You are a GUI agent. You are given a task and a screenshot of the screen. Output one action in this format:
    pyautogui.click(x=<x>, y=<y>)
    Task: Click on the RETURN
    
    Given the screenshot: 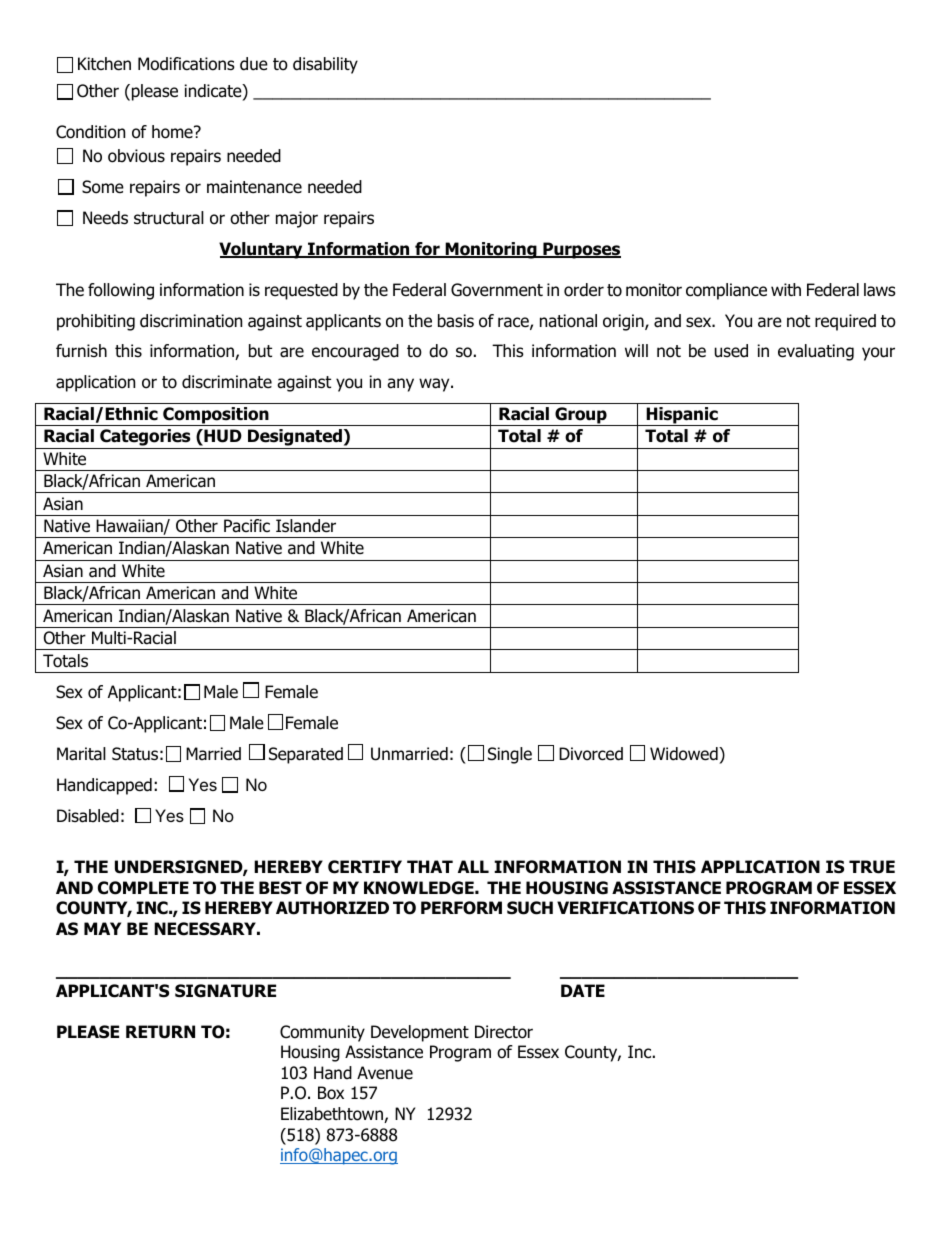 What is the action you would take?
    pyautogui.click(x=160, y=1032)
